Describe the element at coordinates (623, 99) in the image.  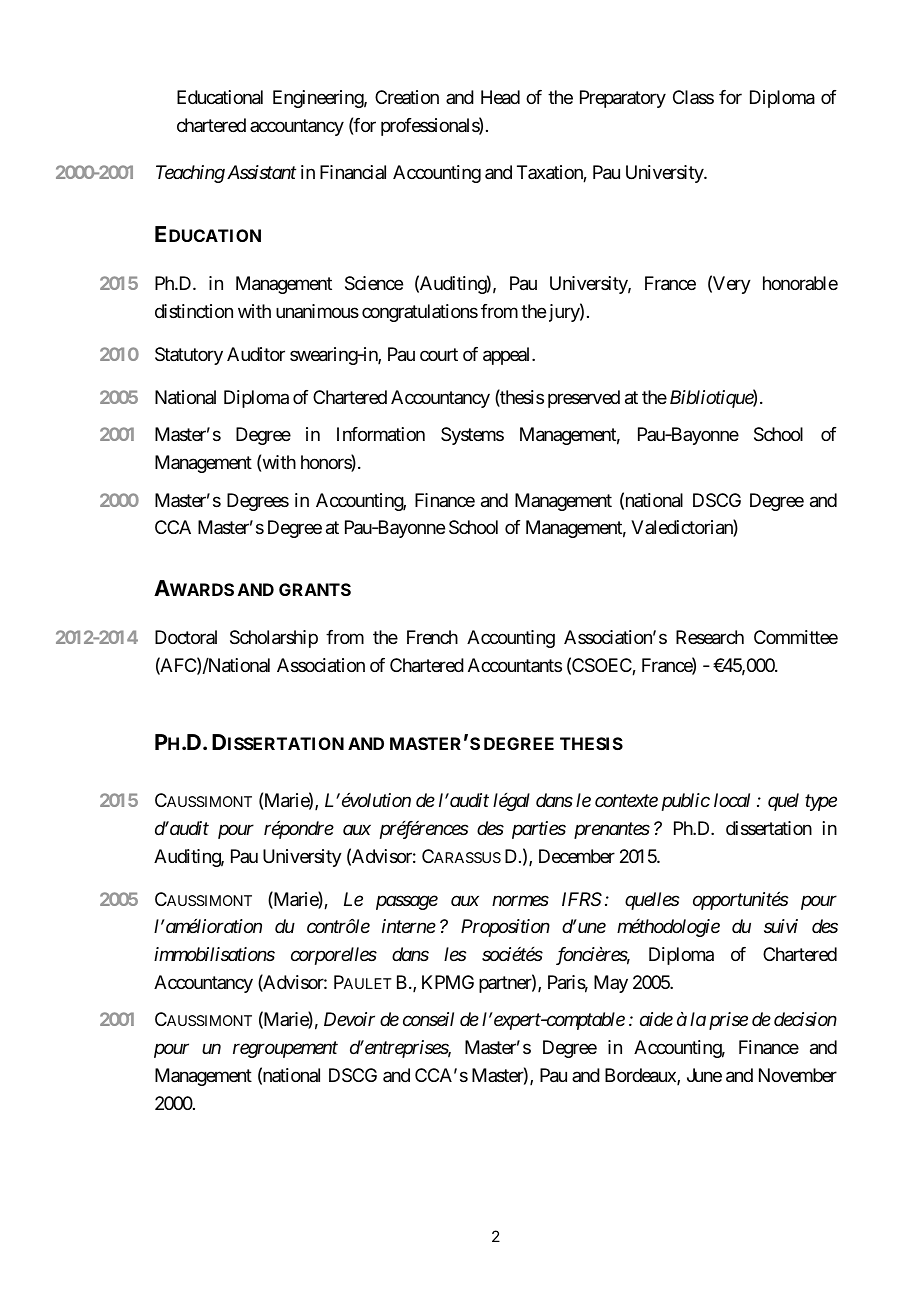
I see `Preparatory` at that location.
